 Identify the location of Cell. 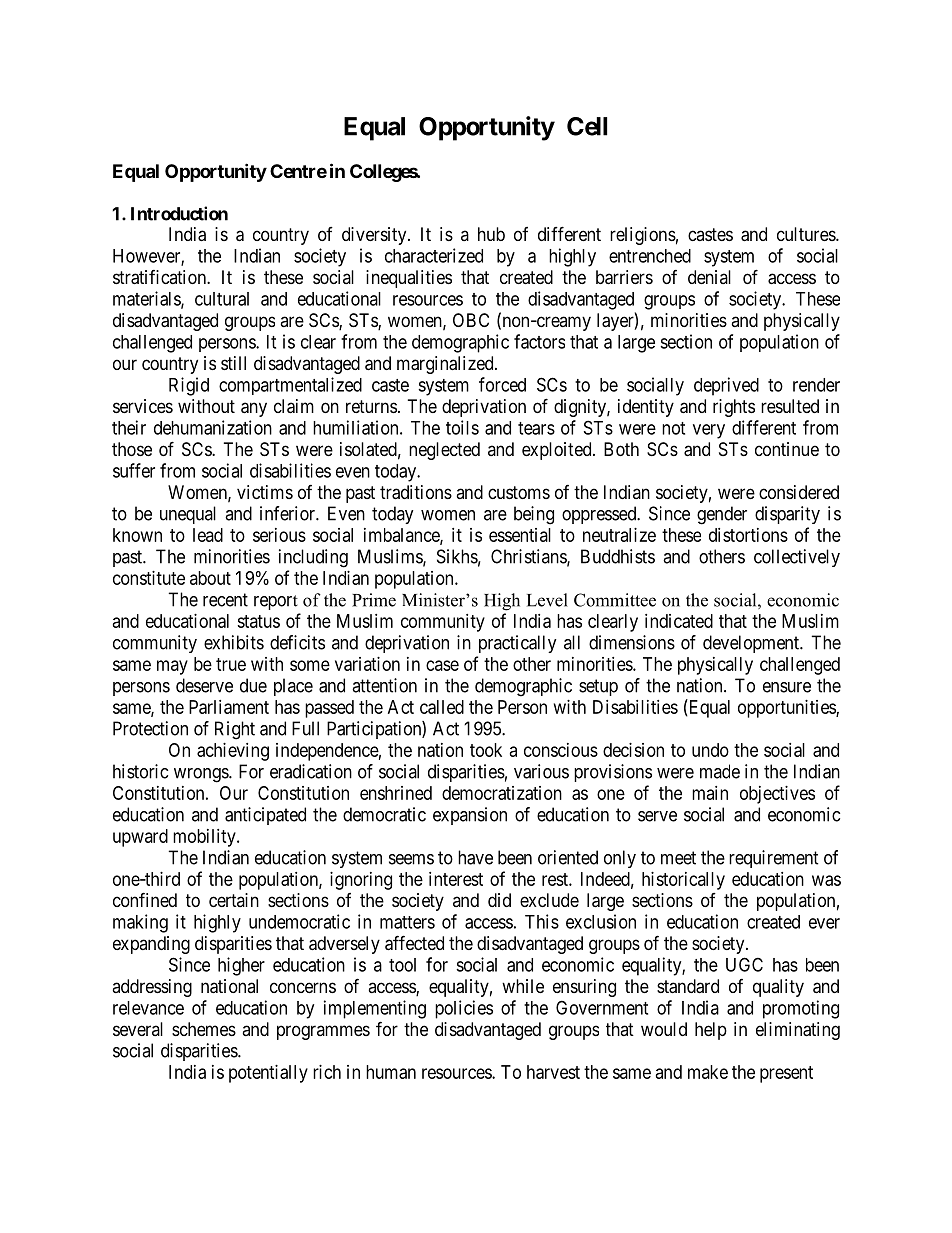
(587, 126).
